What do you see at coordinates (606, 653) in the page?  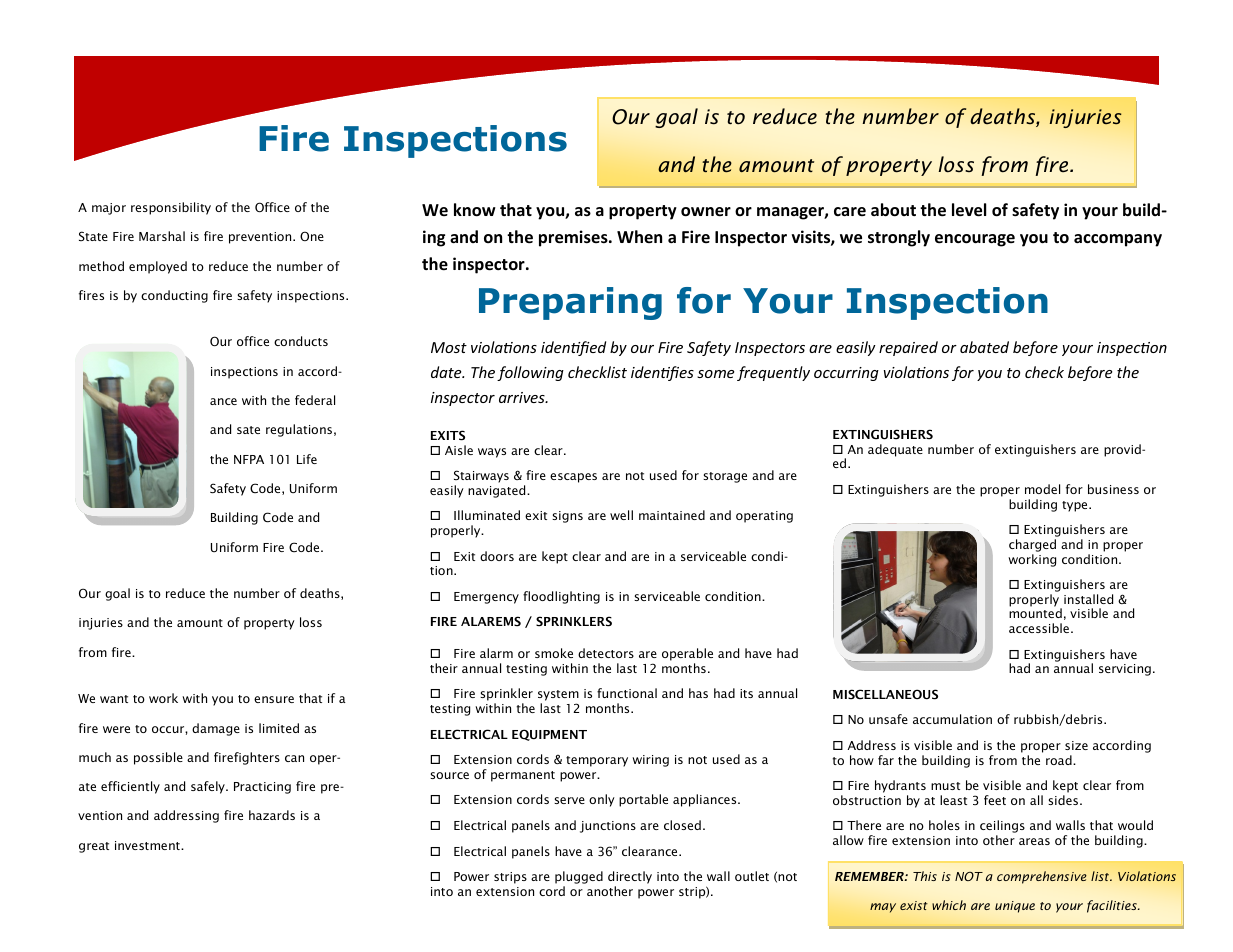 I see `detectors` at bounding box center [606, 653].
